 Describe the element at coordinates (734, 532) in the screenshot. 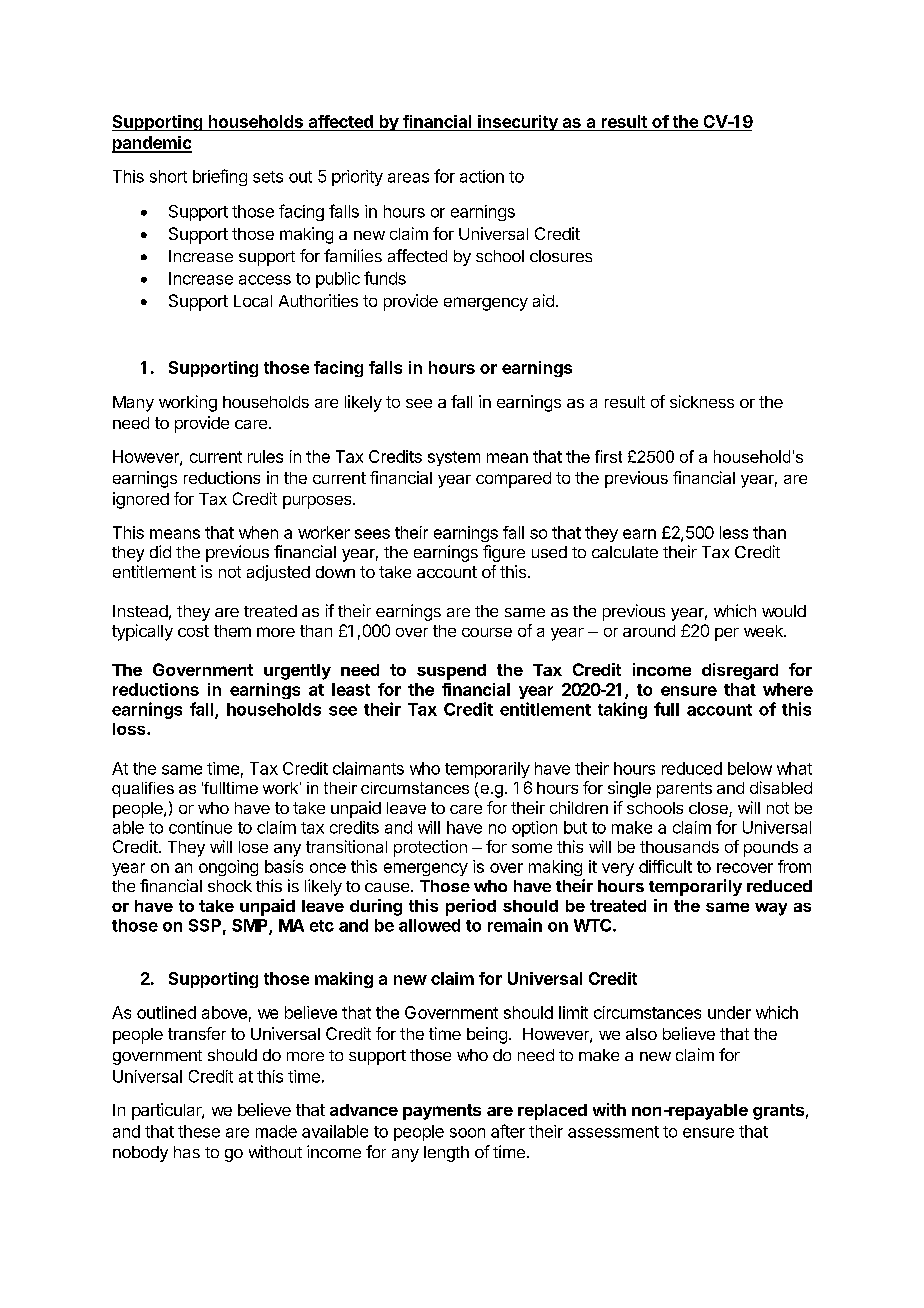

I see `less` at that location.
